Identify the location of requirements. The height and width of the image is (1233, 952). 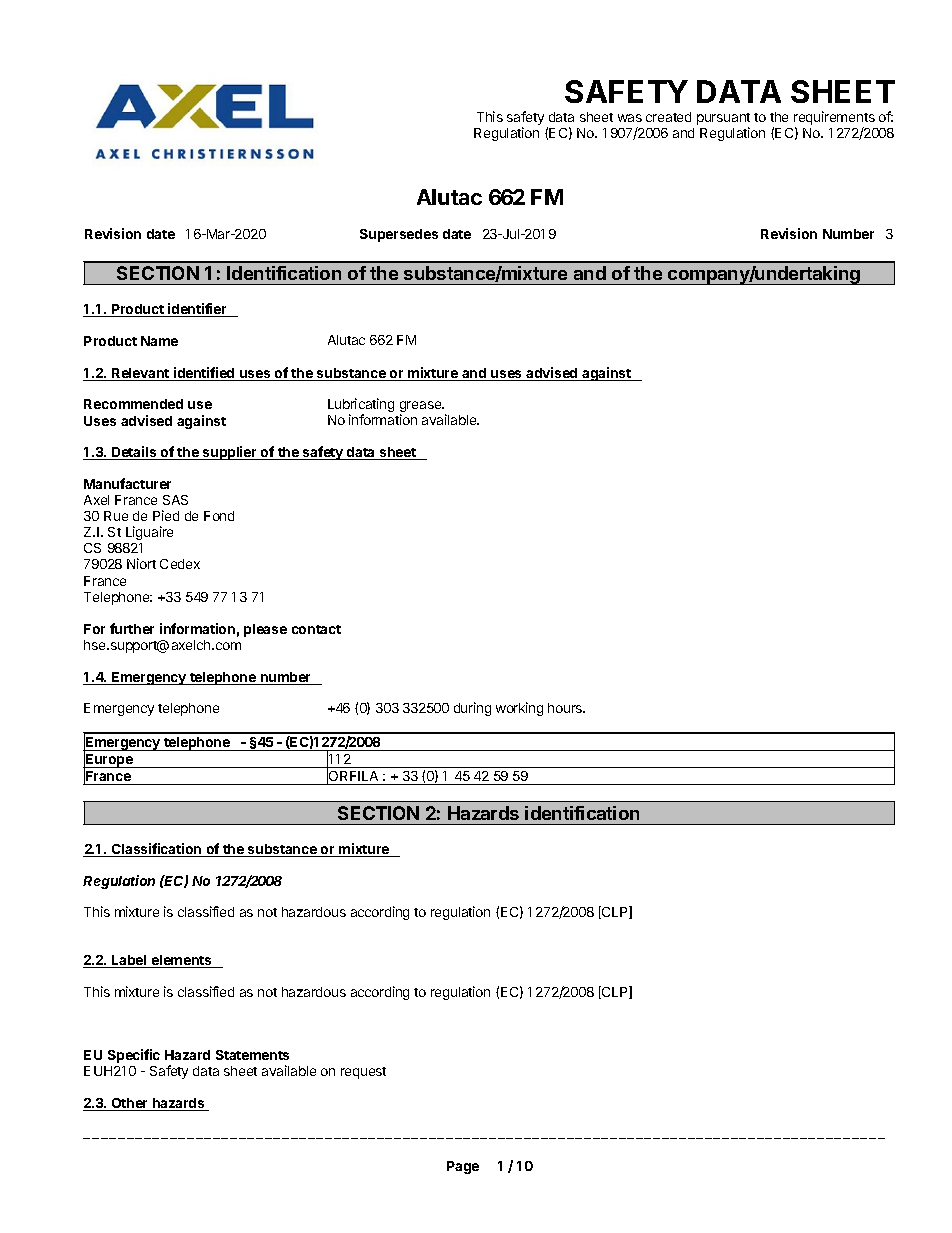
(834, 119).
